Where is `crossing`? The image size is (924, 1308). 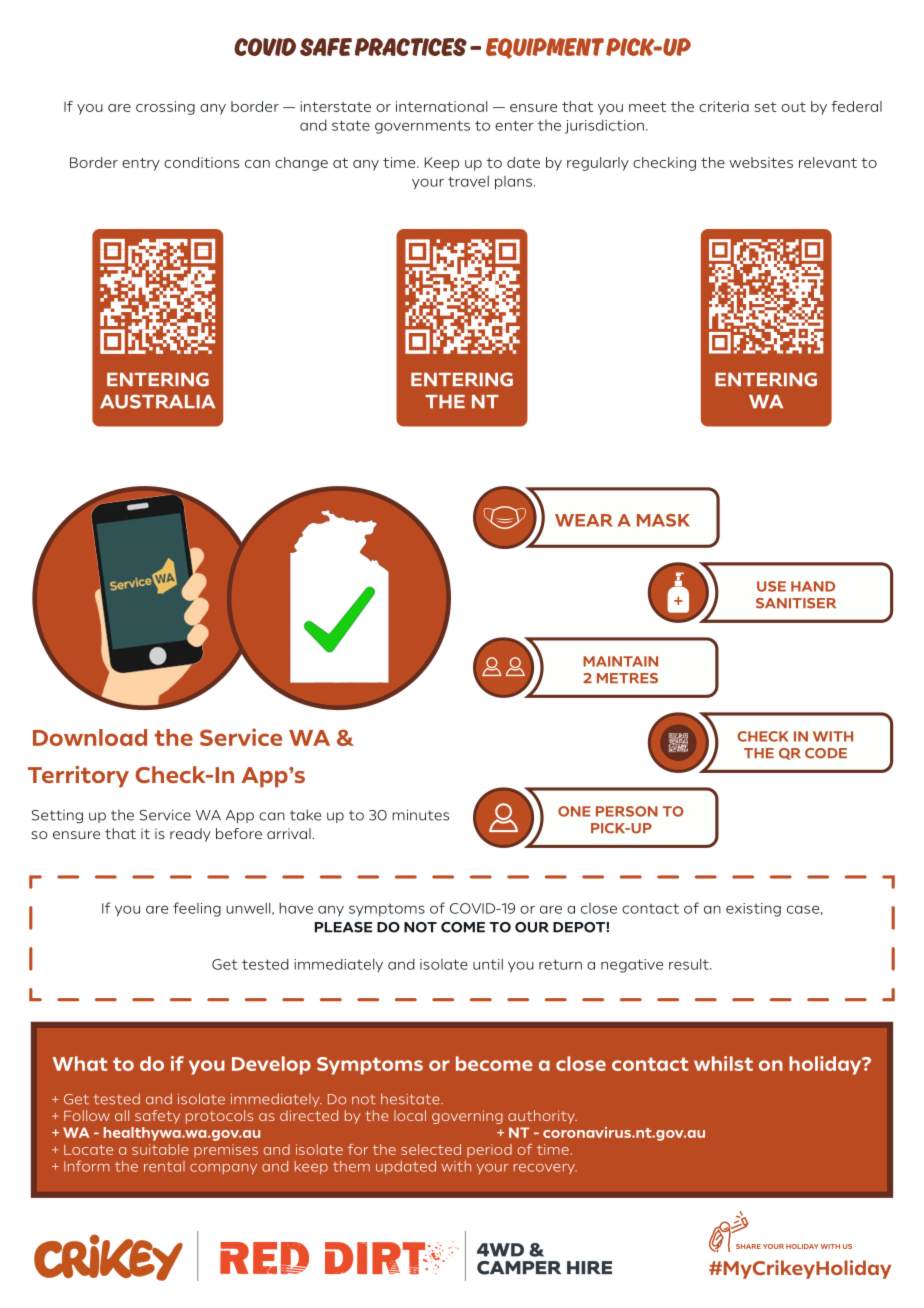
crossing is located at coordinates (165, 108).
